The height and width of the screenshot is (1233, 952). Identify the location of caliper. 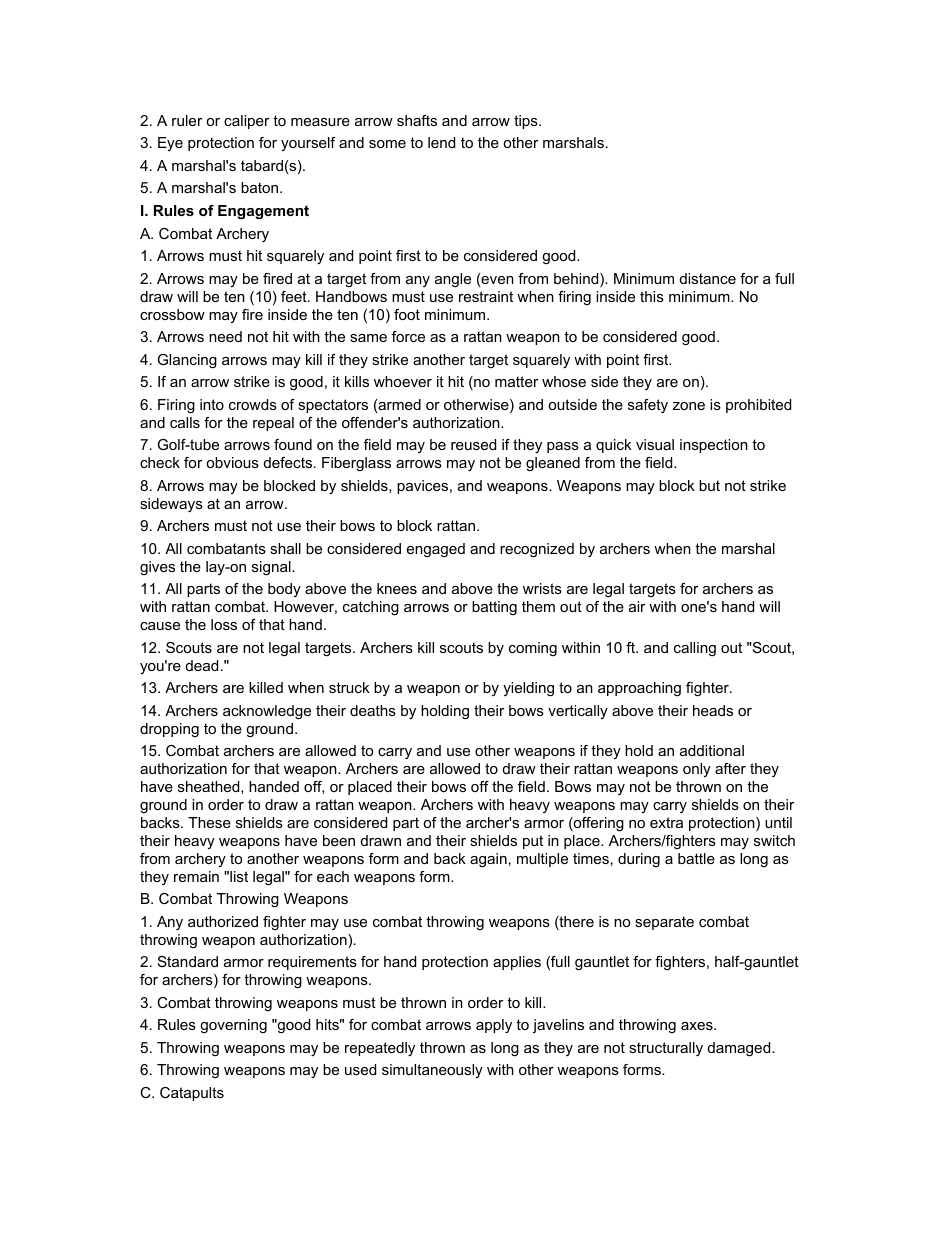
(246, 122).
